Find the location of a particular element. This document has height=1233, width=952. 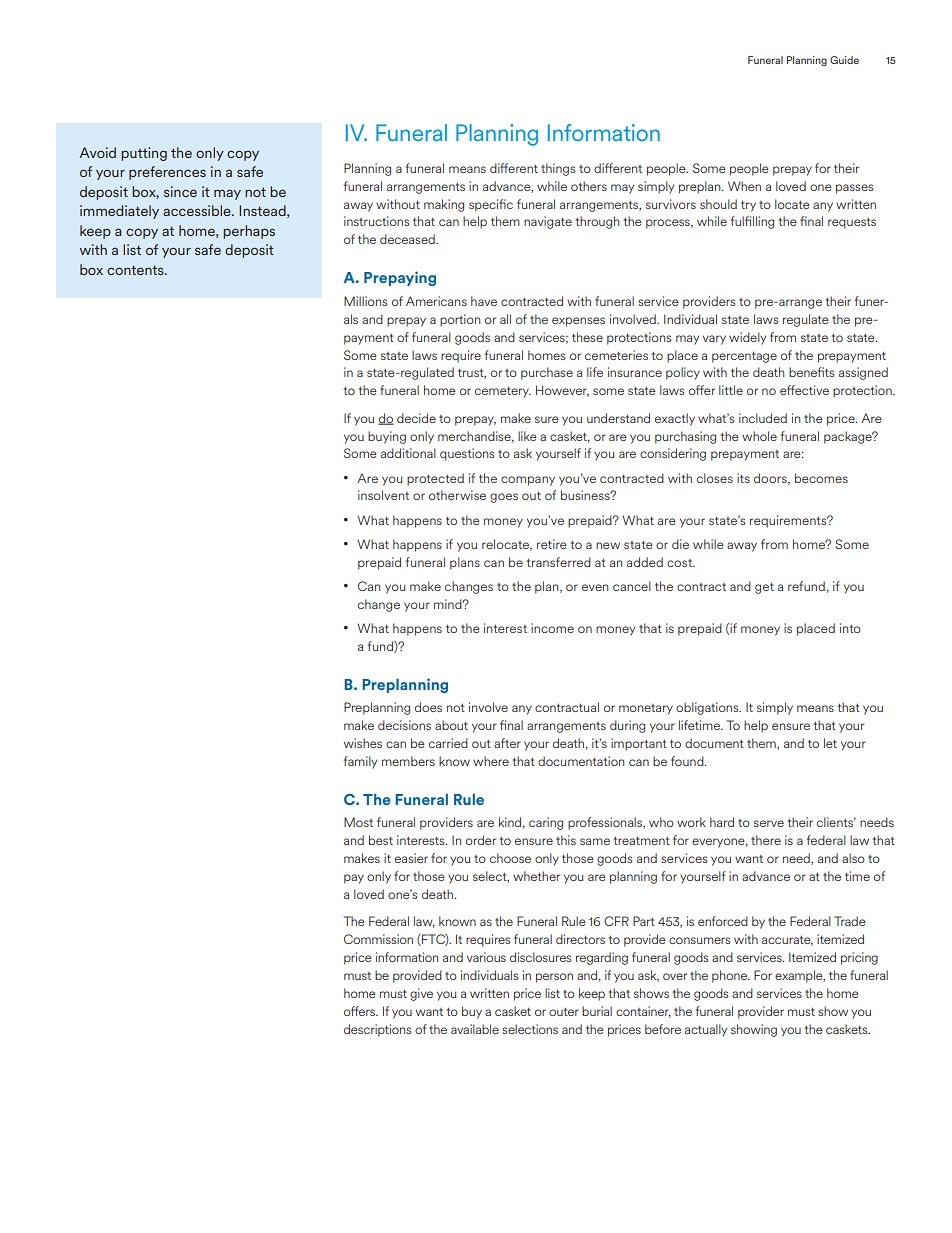

descriptions is located at coordinates (378, 1030).
